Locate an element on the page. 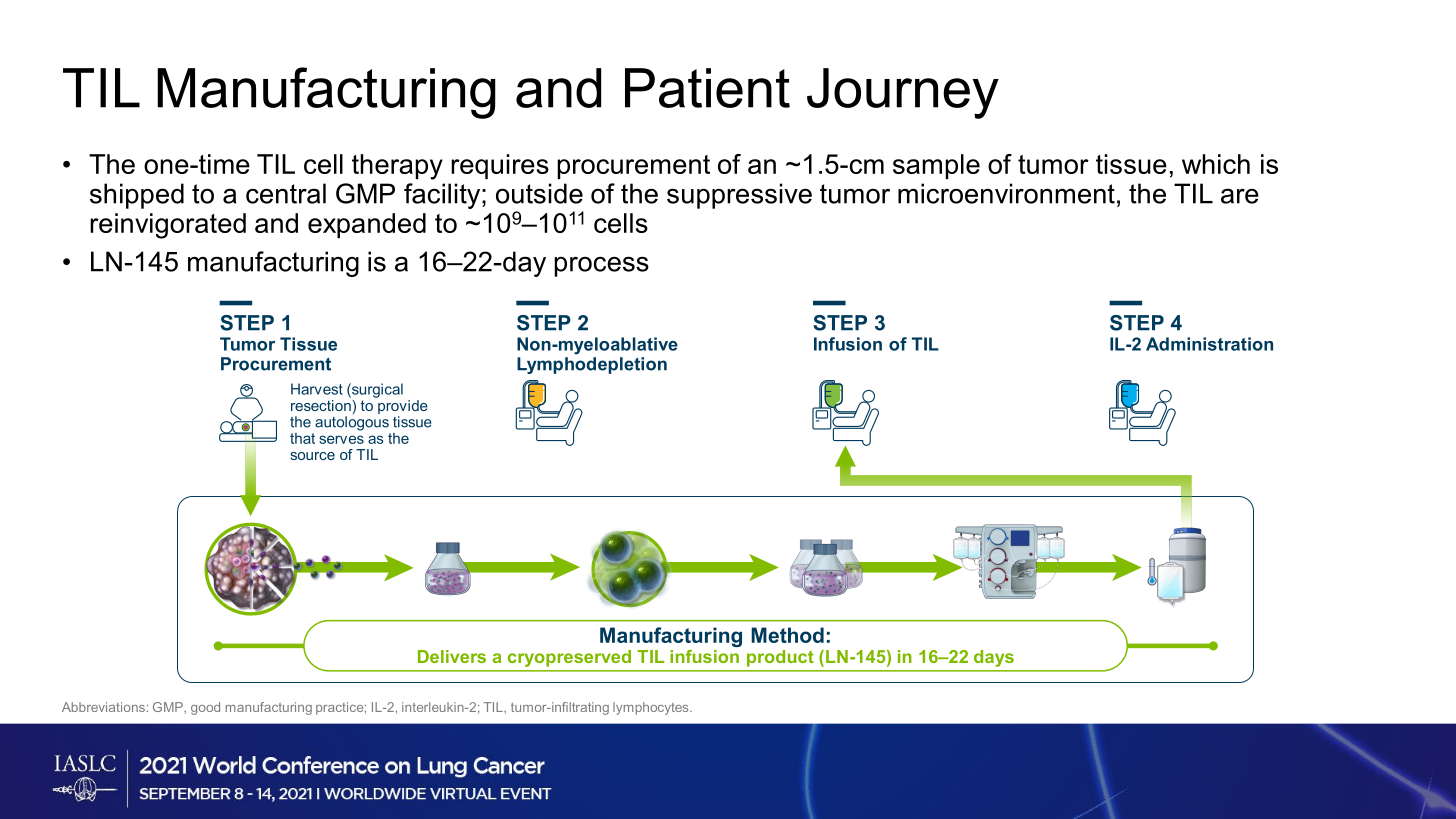  Administration is located at coordinates (1209, 344).
